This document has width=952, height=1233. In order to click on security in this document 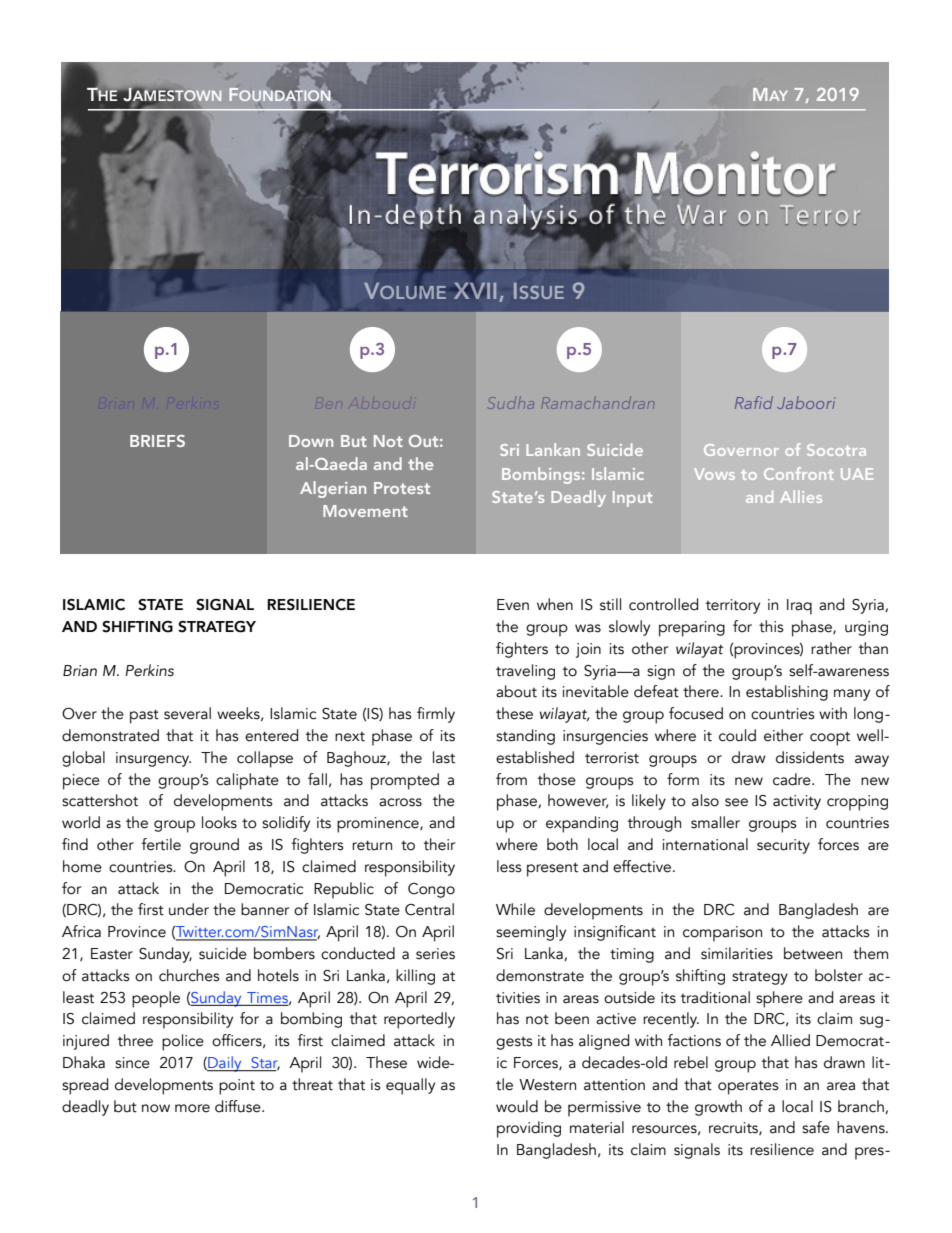, I will do `click(783, 846)`.
